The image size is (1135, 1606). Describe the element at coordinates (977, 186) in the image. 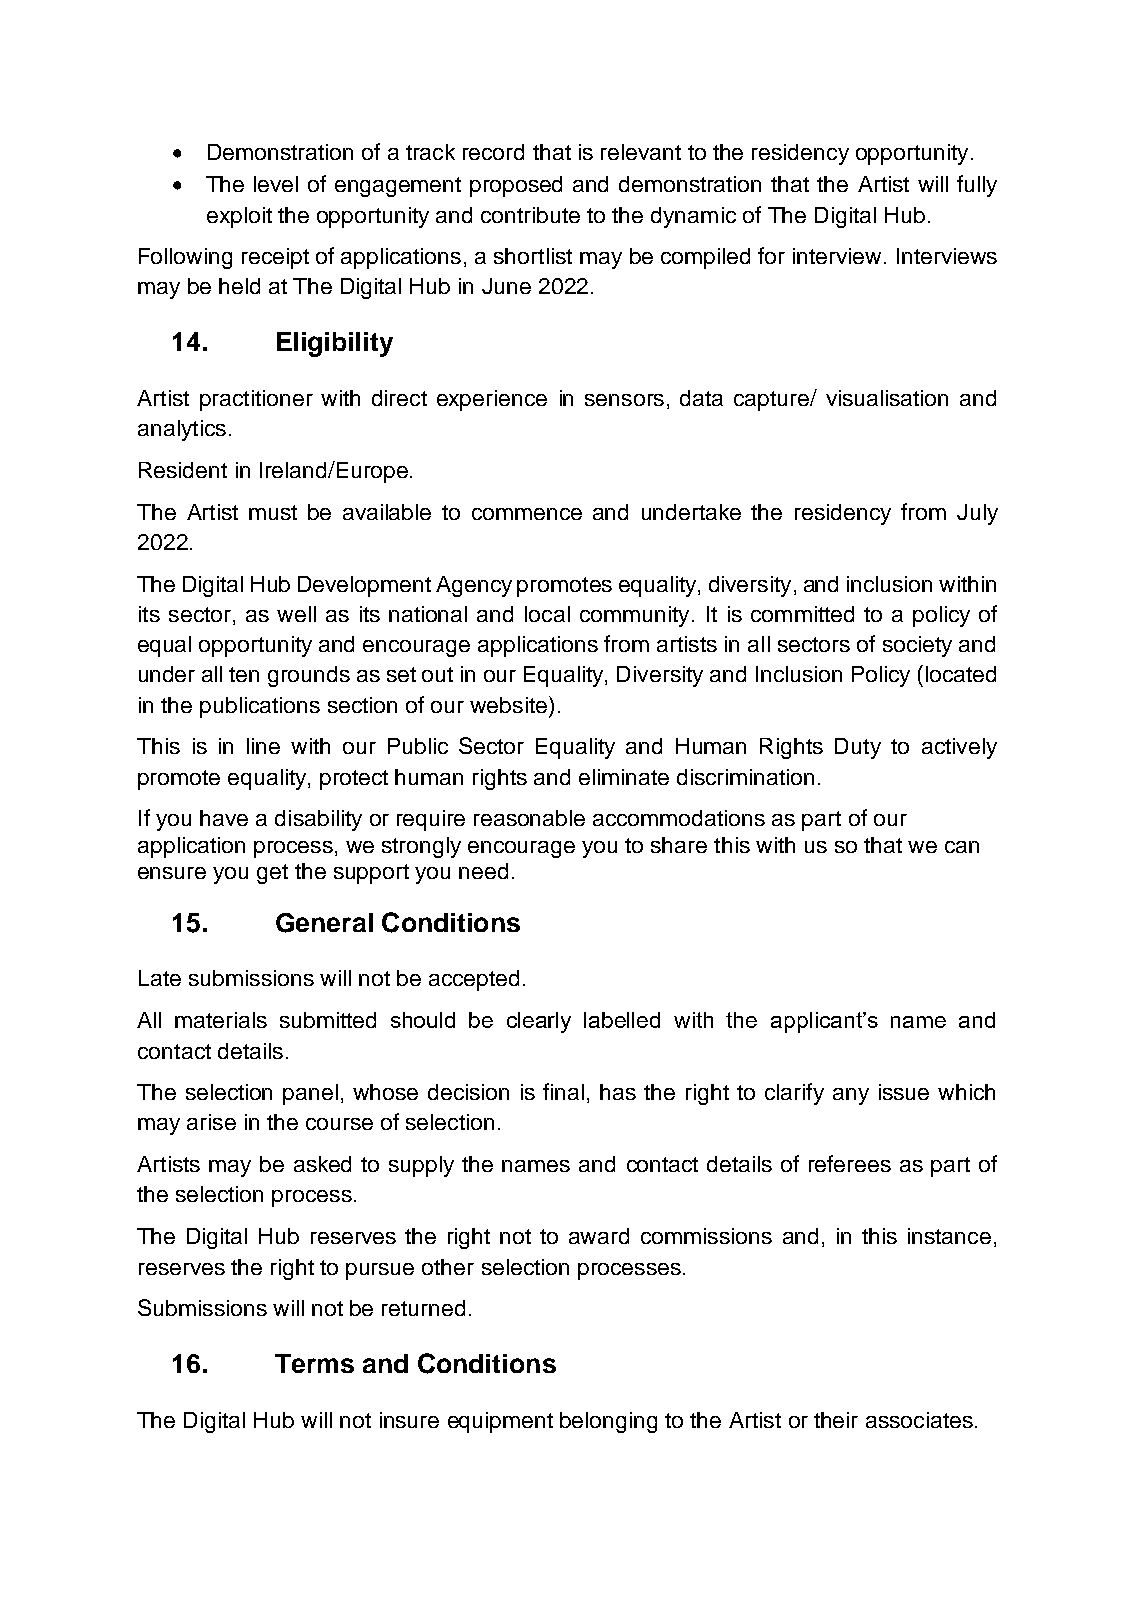

I see `fully` at that location.
